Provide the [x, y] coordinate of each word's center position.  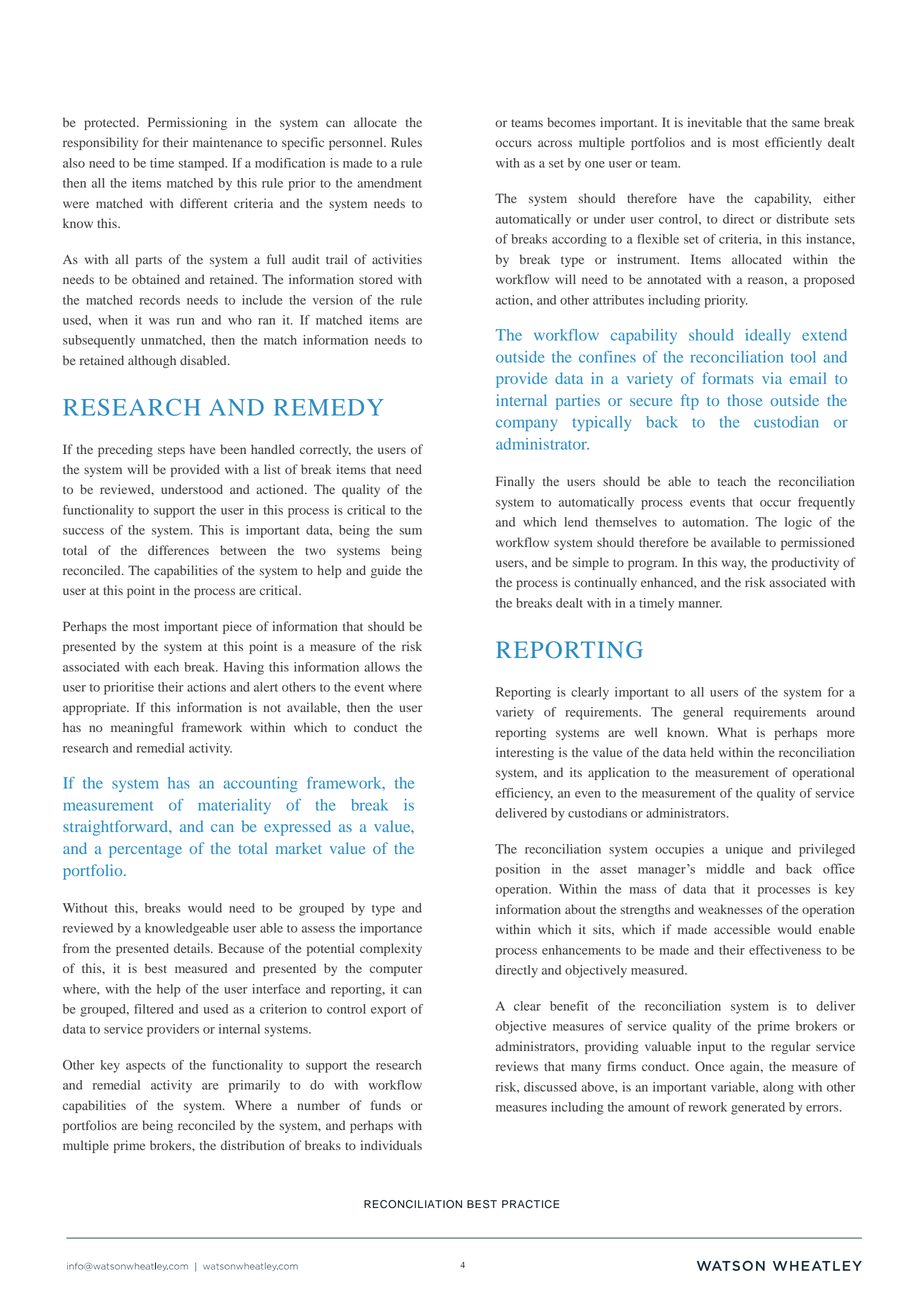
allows [382, 667]
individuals [391, 1145]
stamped [202, 164]
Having [244, 668]
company [527, 425]
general [703, 713]
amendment [389, 183]
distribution [253, 1145]
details [193, 948]
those [744, 400]
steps [171, 451]
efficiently [793, 143]
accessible [742, 929]
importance [391, 929]
